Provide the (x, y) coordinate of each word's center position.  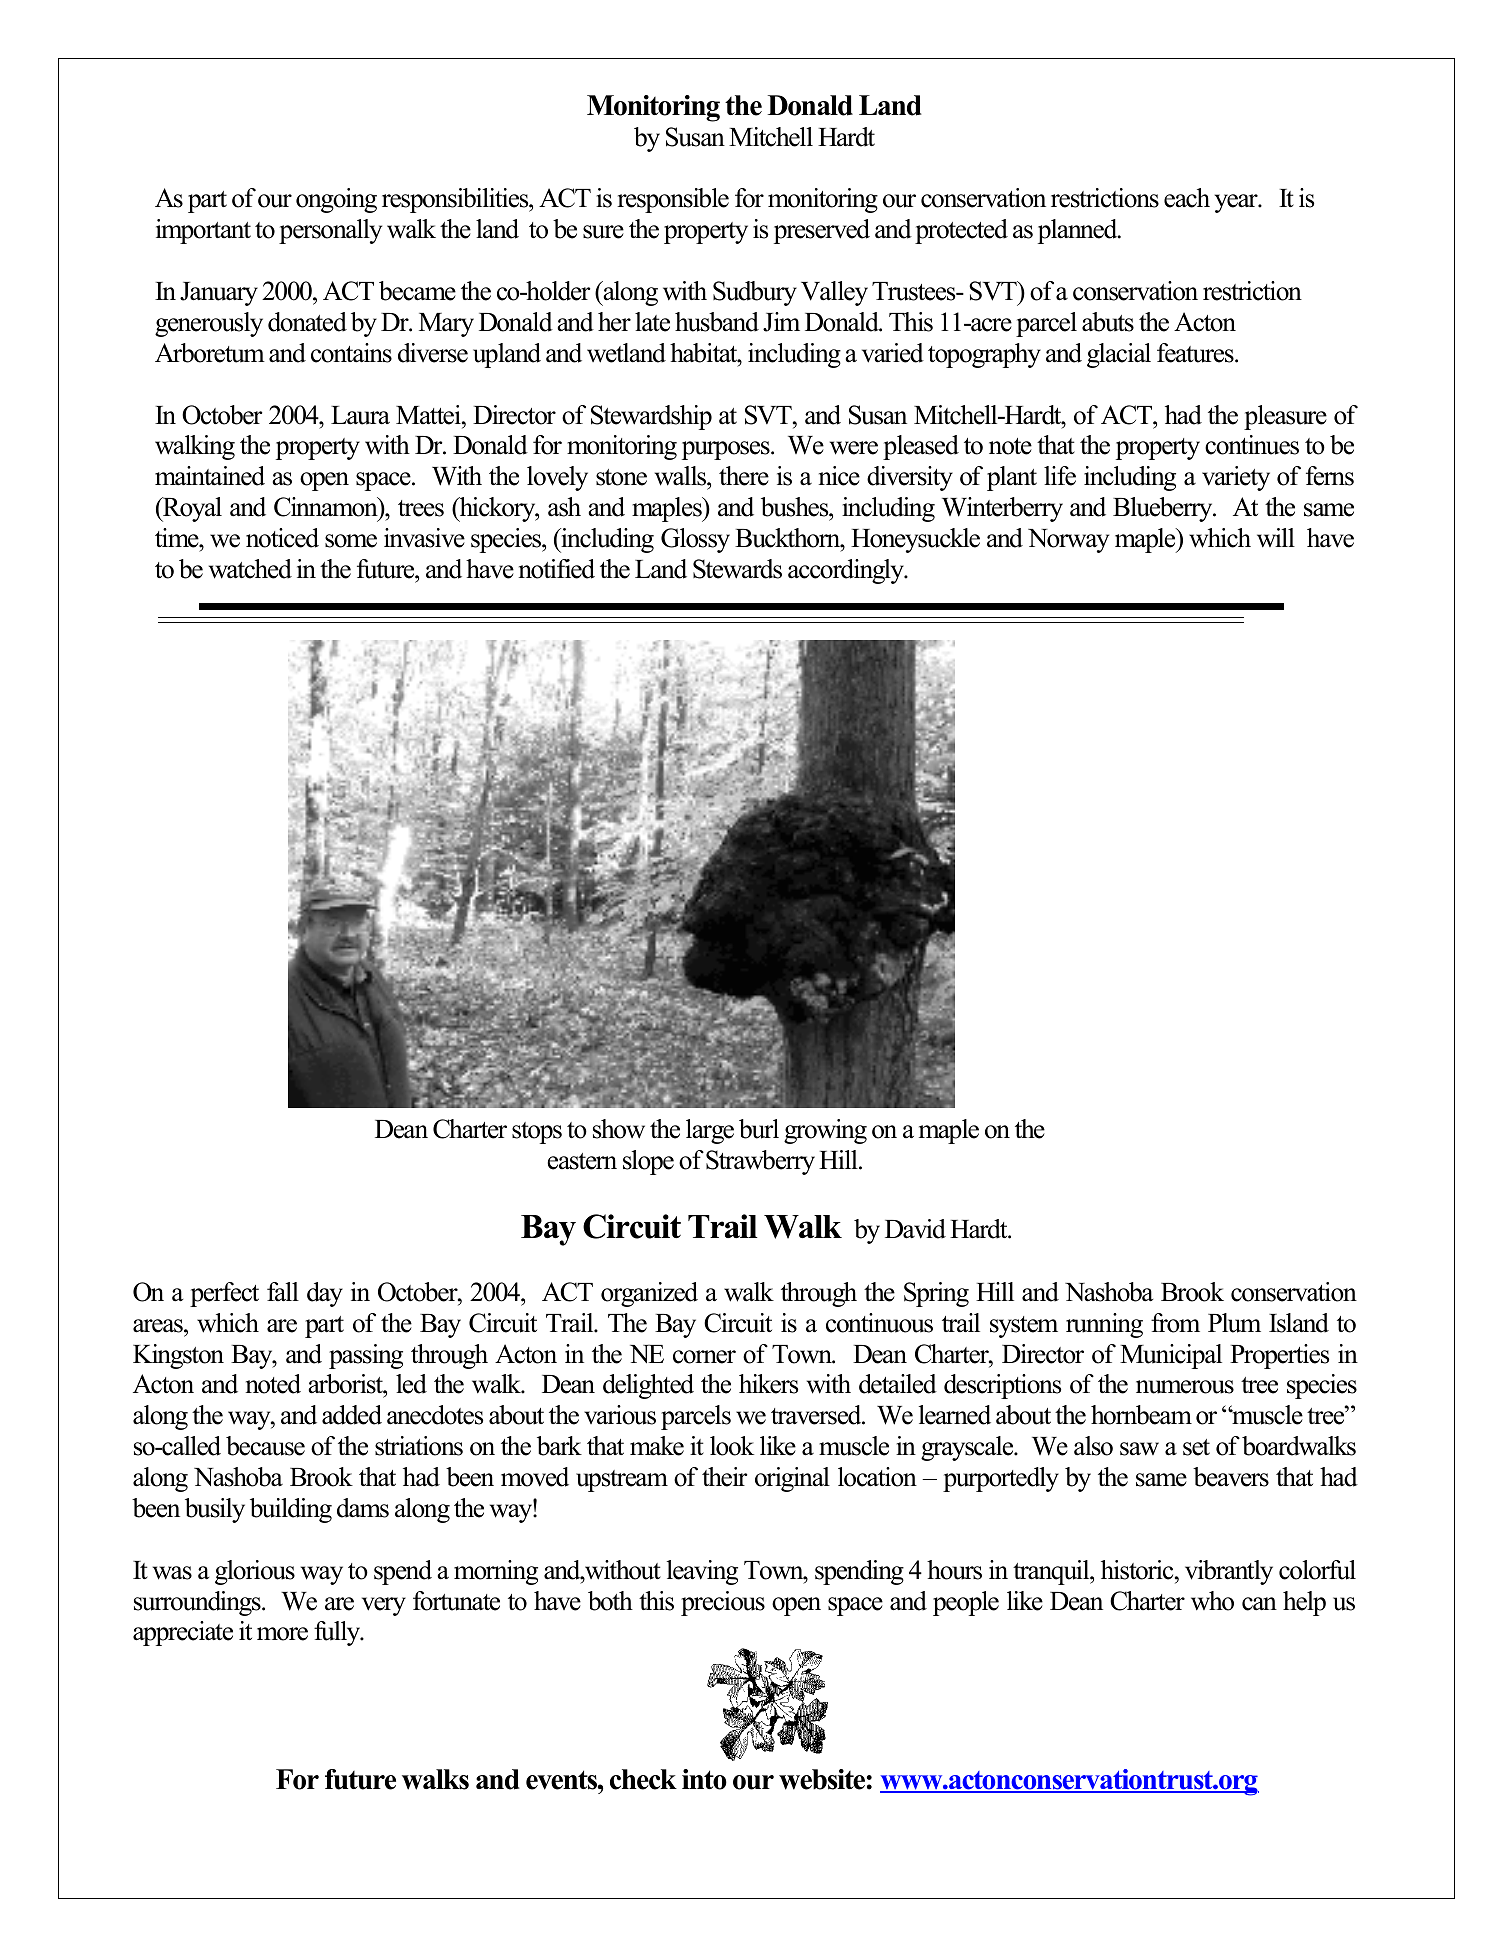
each (1187, 198)
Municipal (1171, 1356)
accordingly (847, 571)
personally (330, 231)
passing (366, 1356)
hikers (768, 1384)
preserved (822, 231)
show (619, 1129)
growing (825, 1131)
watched (250, 569)
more (282, 1634)
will (1276, 538)
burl (759, 1129)
